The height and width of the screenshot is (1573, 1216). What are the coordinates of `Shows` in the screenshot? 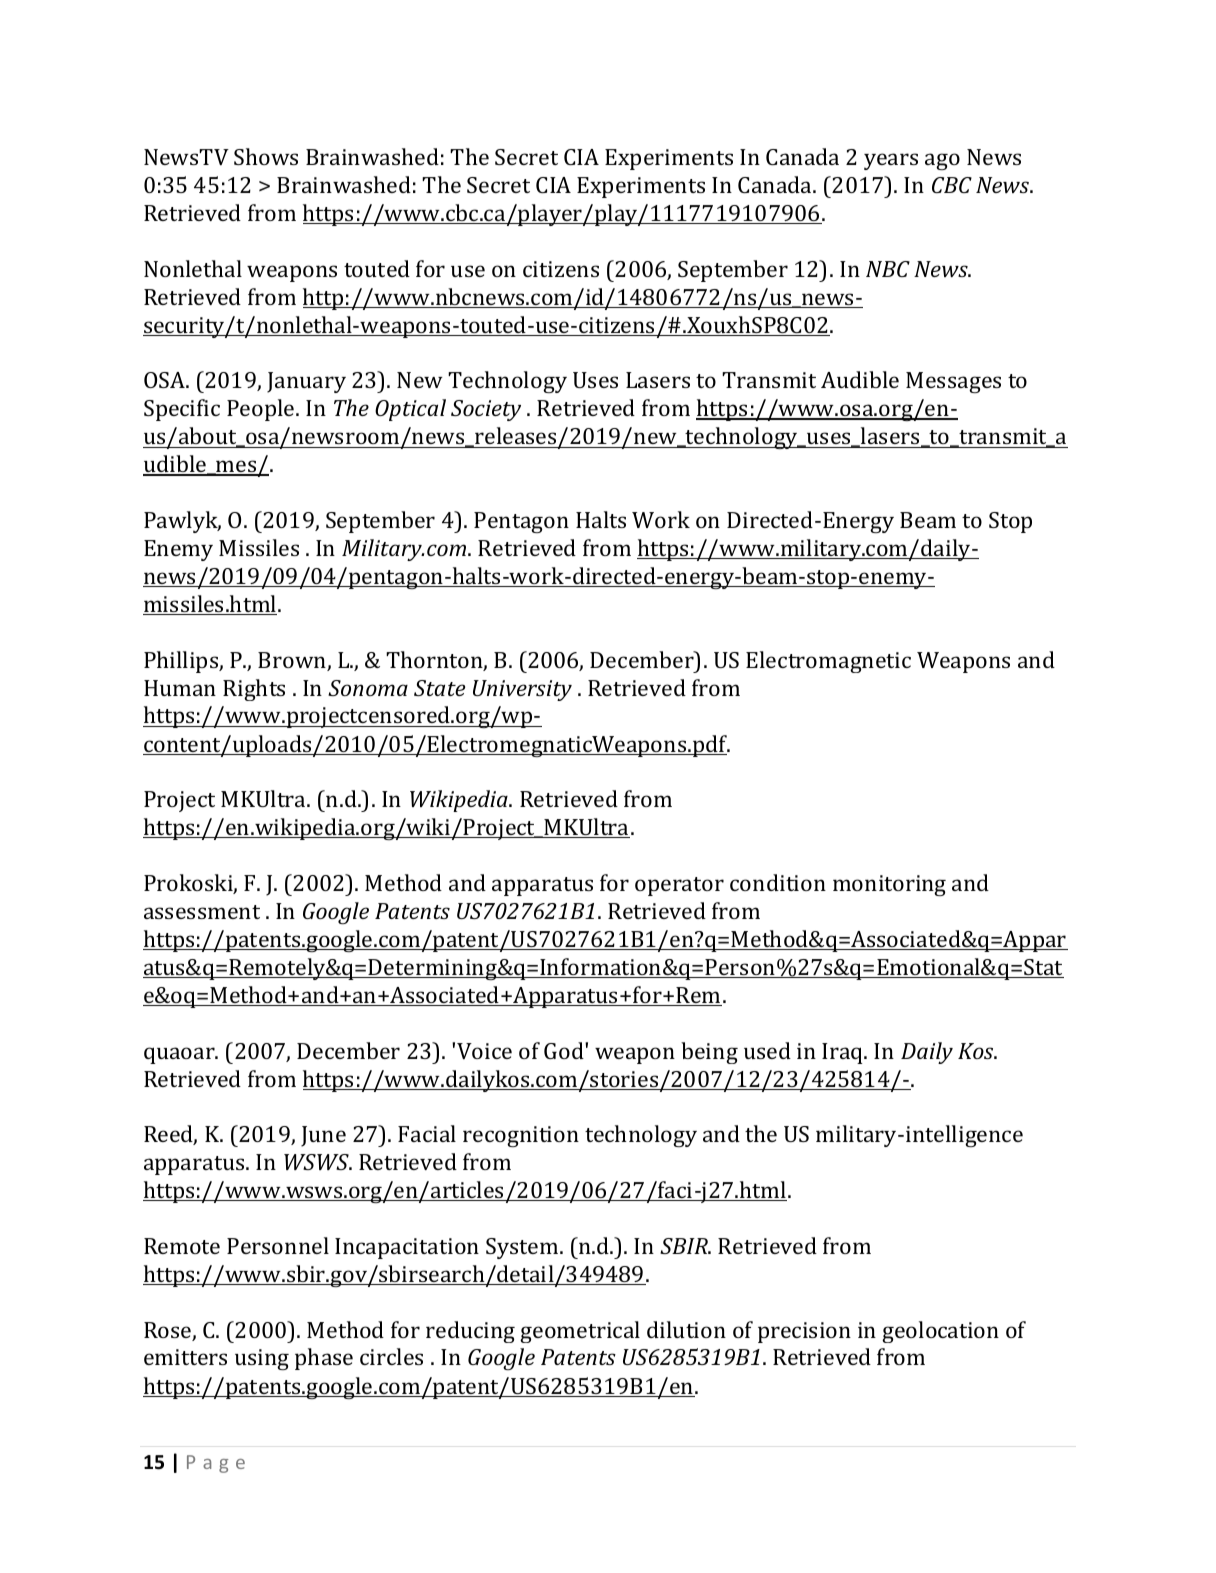 It's located at (266, 156).
